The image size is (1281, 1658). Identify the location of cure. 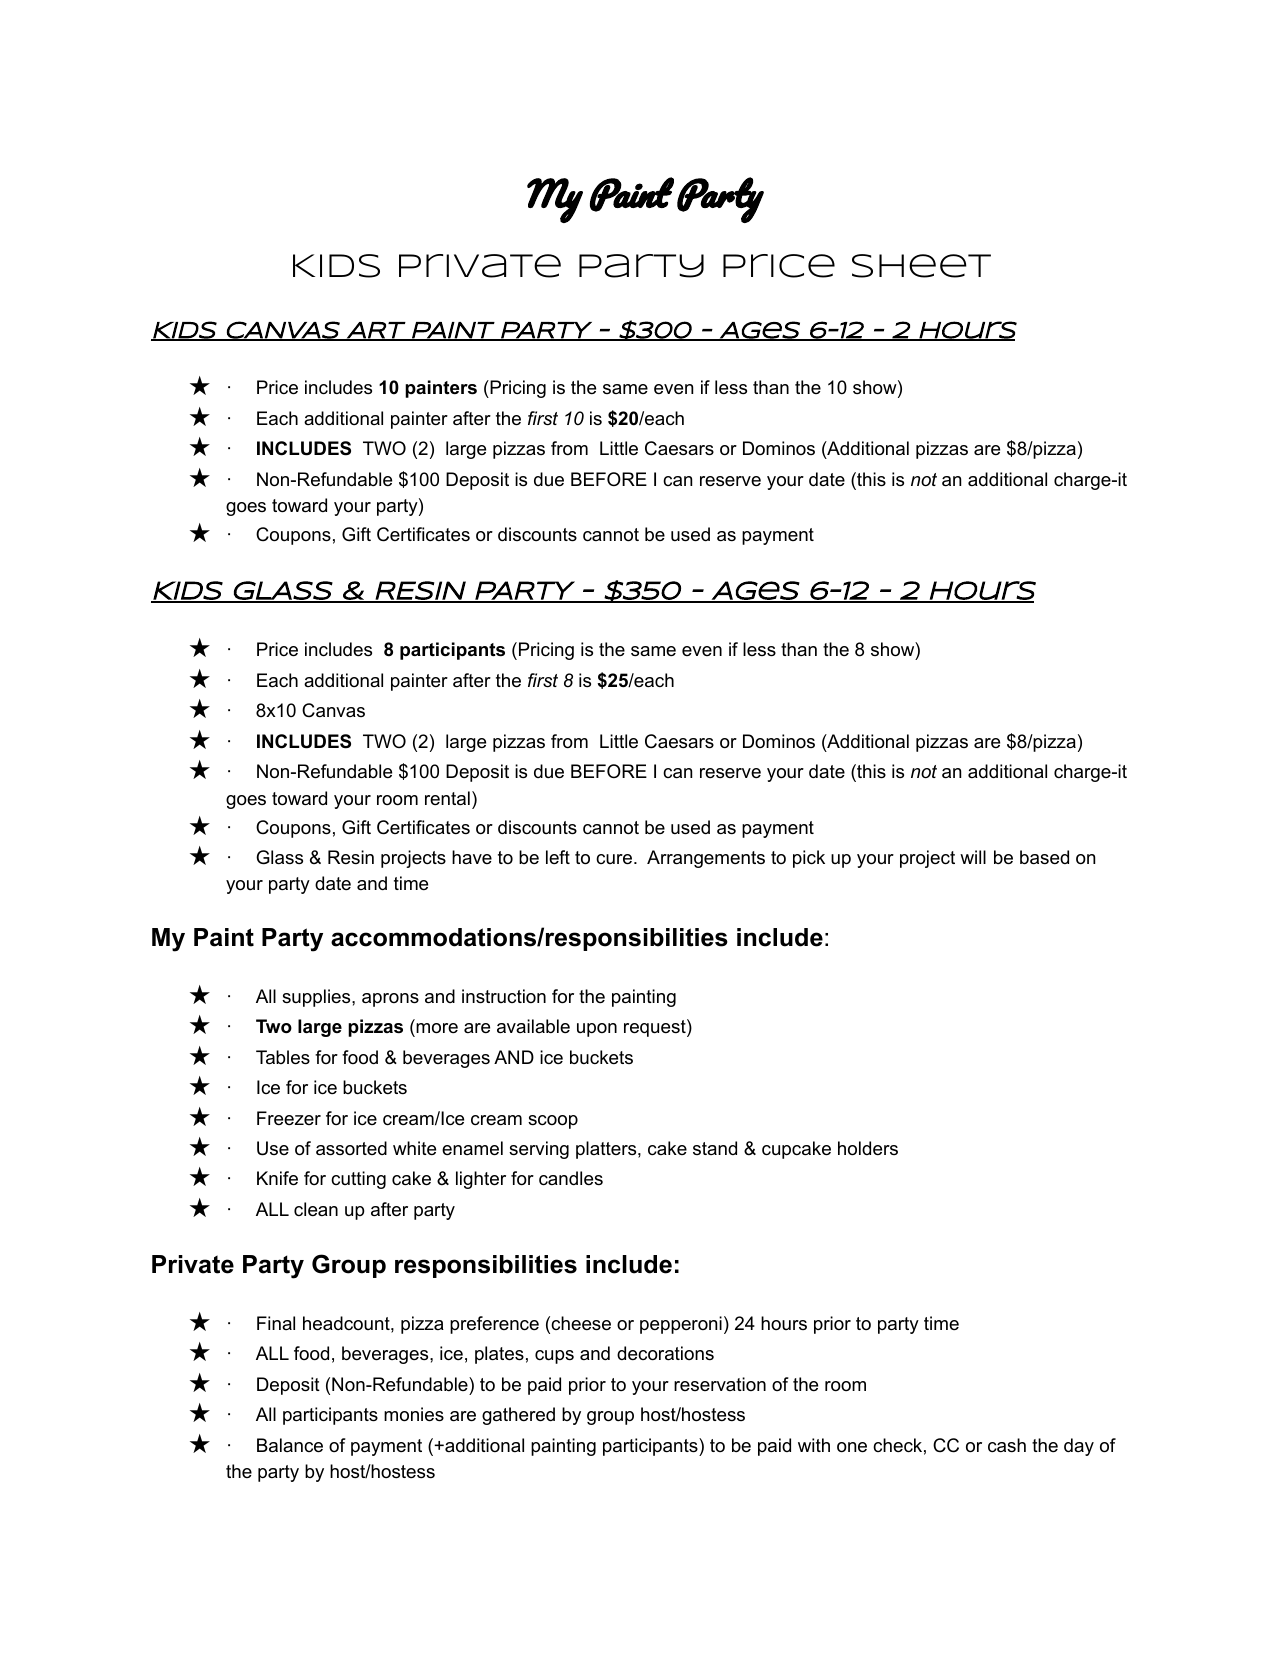
(614, 859).
